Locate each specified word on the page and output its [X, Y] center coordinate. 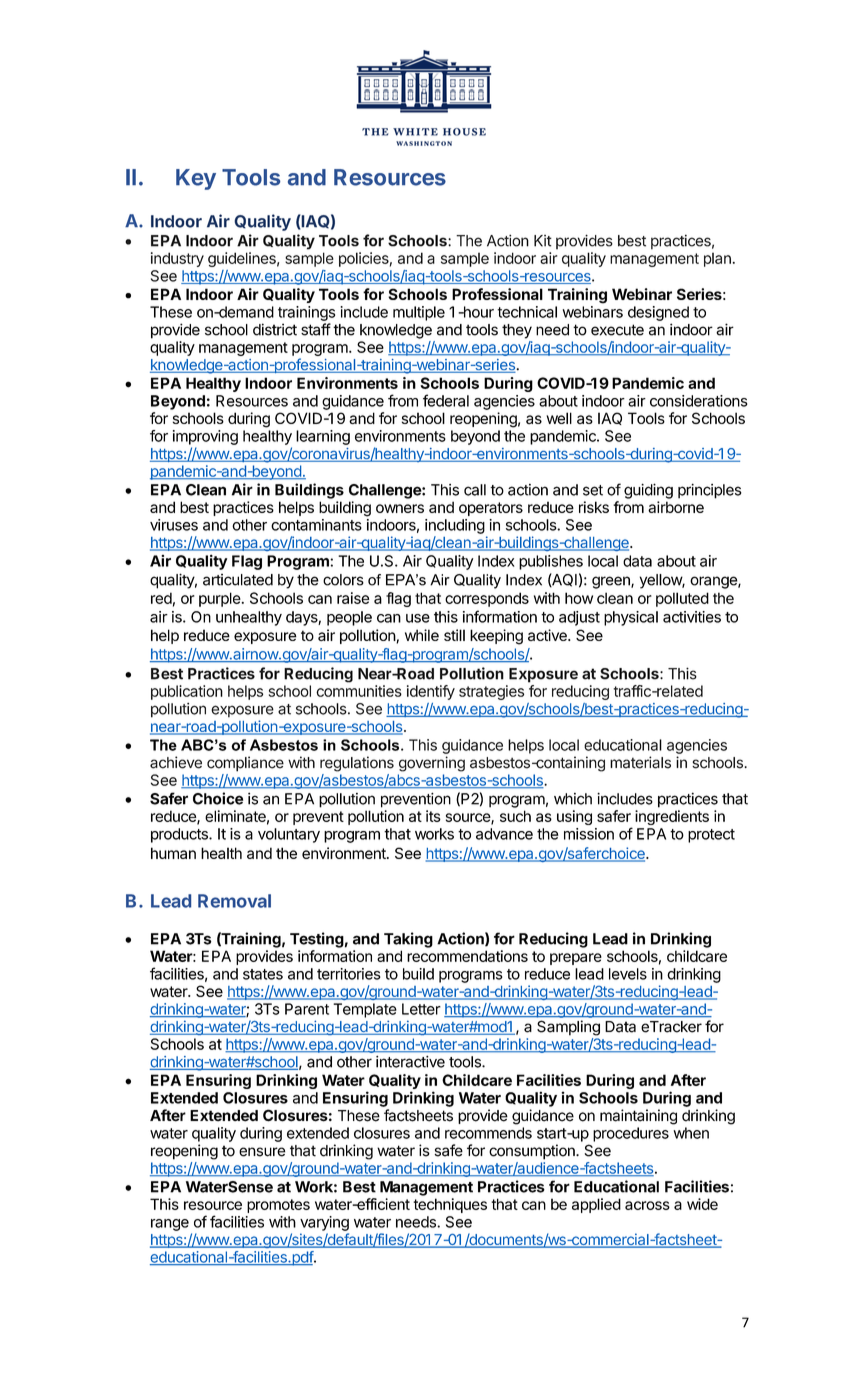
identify [431, 692]
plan [717, 260]
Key [196, 179]
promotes [278, 1206]
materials [640, 762]
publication [187, 692]
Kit [543, 241]
